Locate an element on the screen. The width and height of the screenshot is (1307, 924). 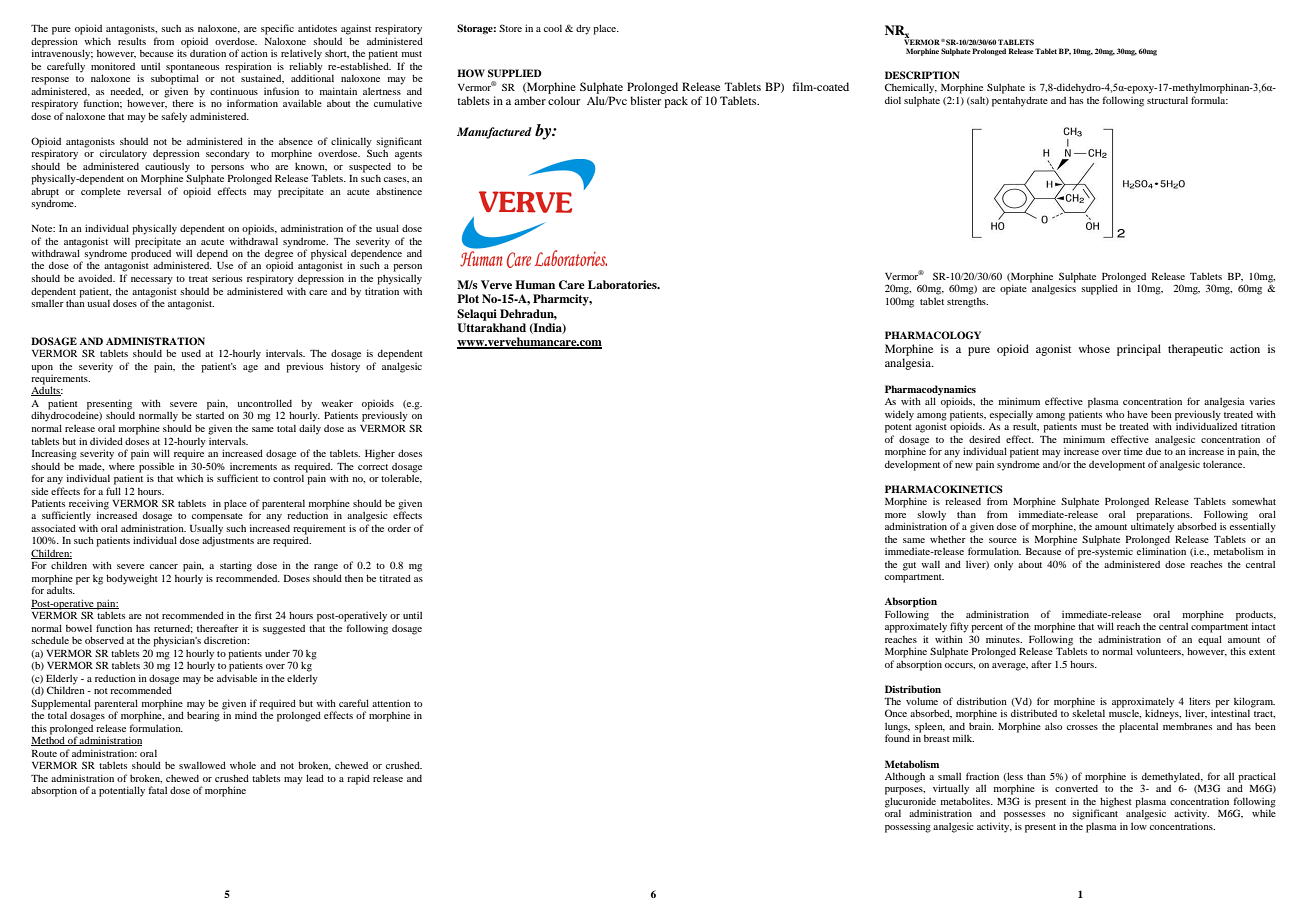
spontaneous is located at coordinates (192, 68).
